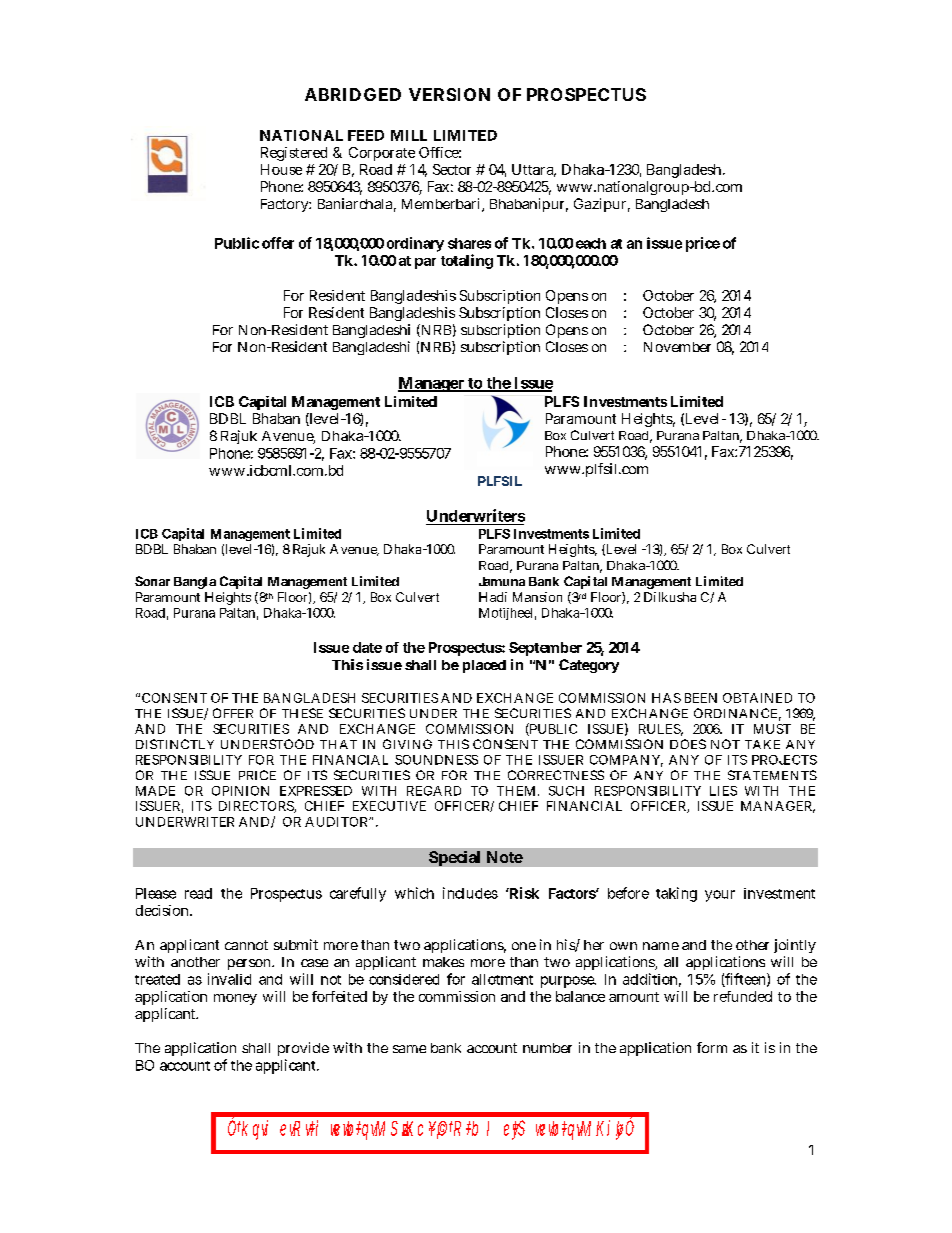 This image has height=1233, width=952. I want to click on allotment, so click(502, 979).
